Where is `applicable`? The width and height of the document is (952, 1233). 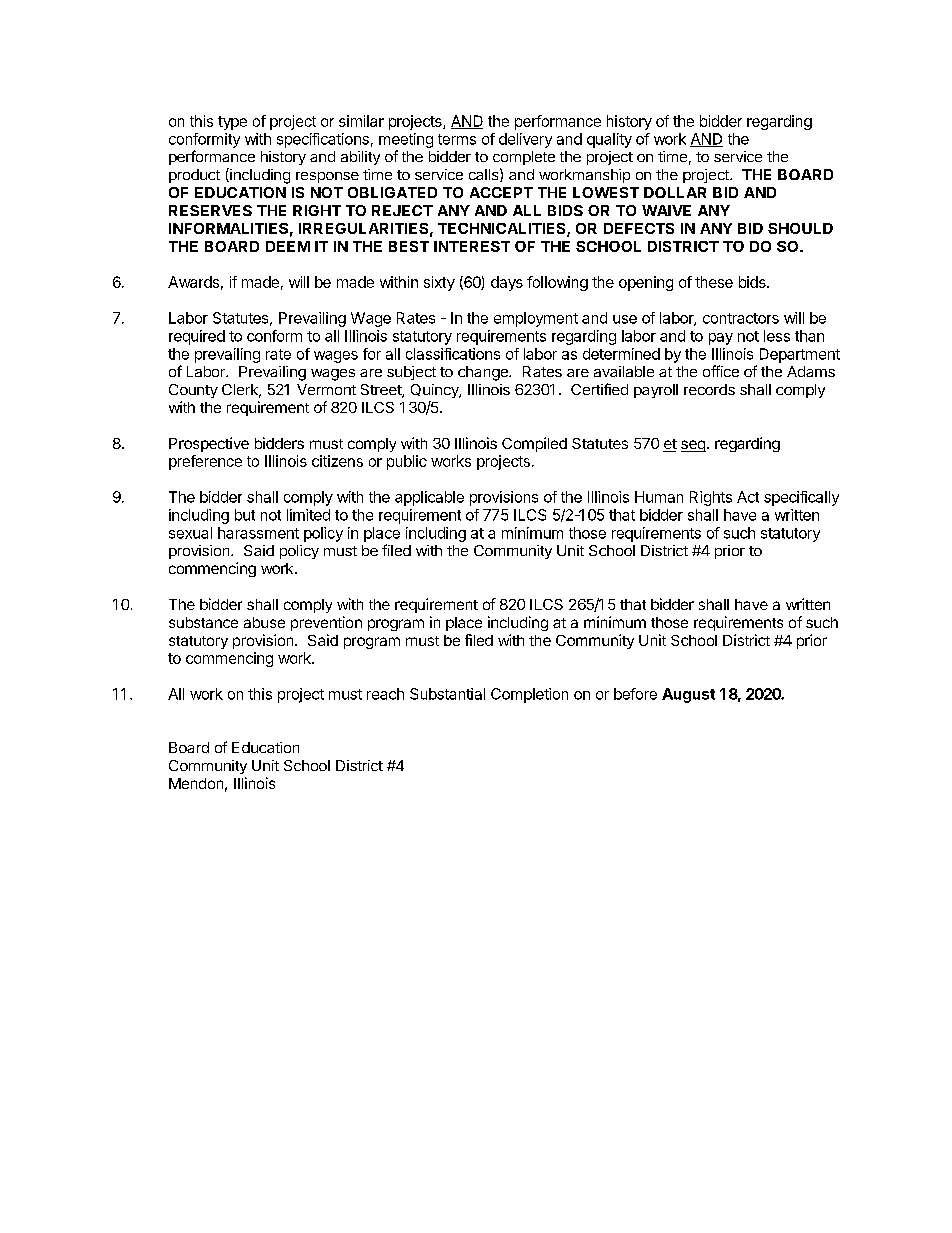
applicable is located at coordinates (429, 498).
